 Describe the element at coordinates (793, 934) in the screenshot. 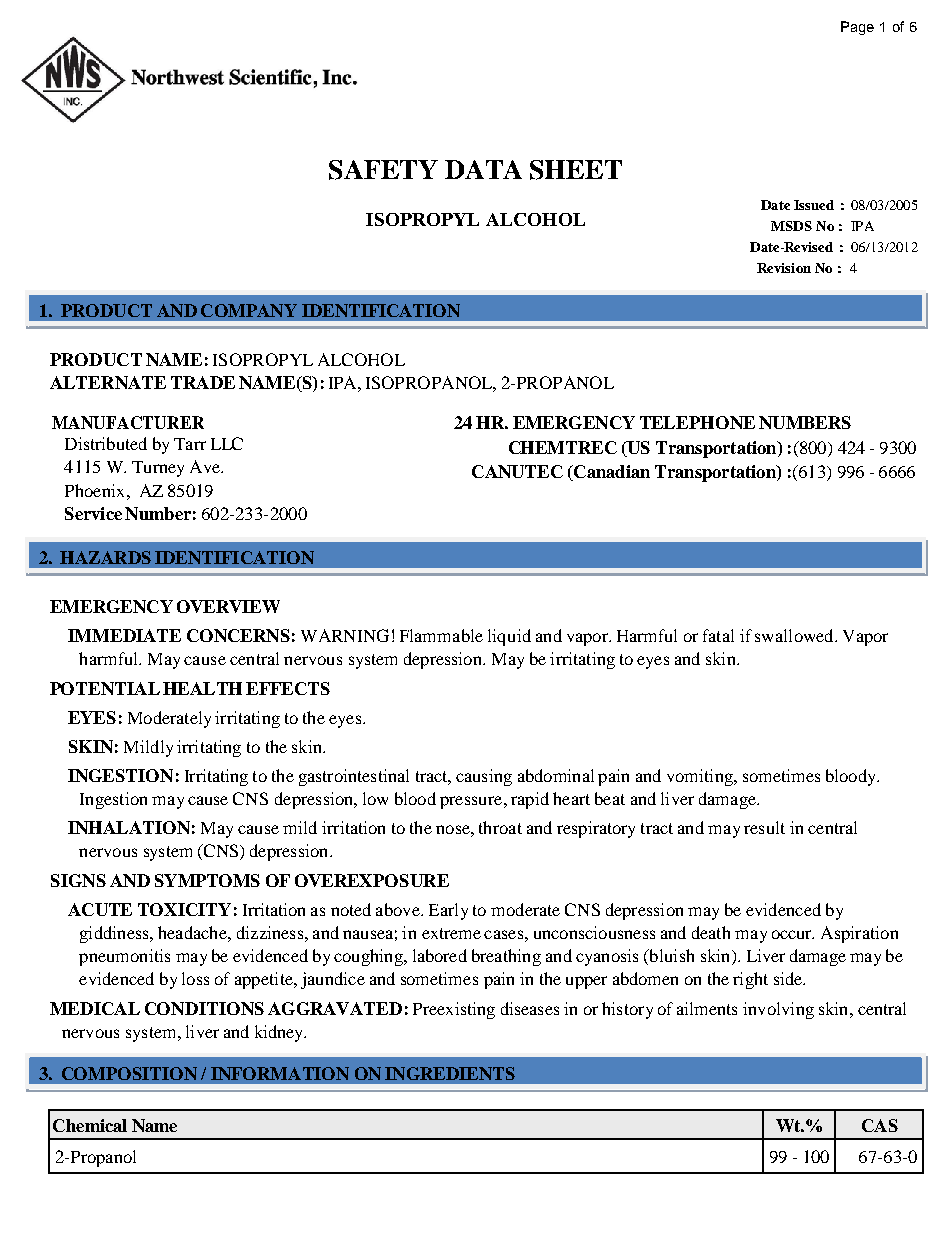

I see `occur` at that location.
